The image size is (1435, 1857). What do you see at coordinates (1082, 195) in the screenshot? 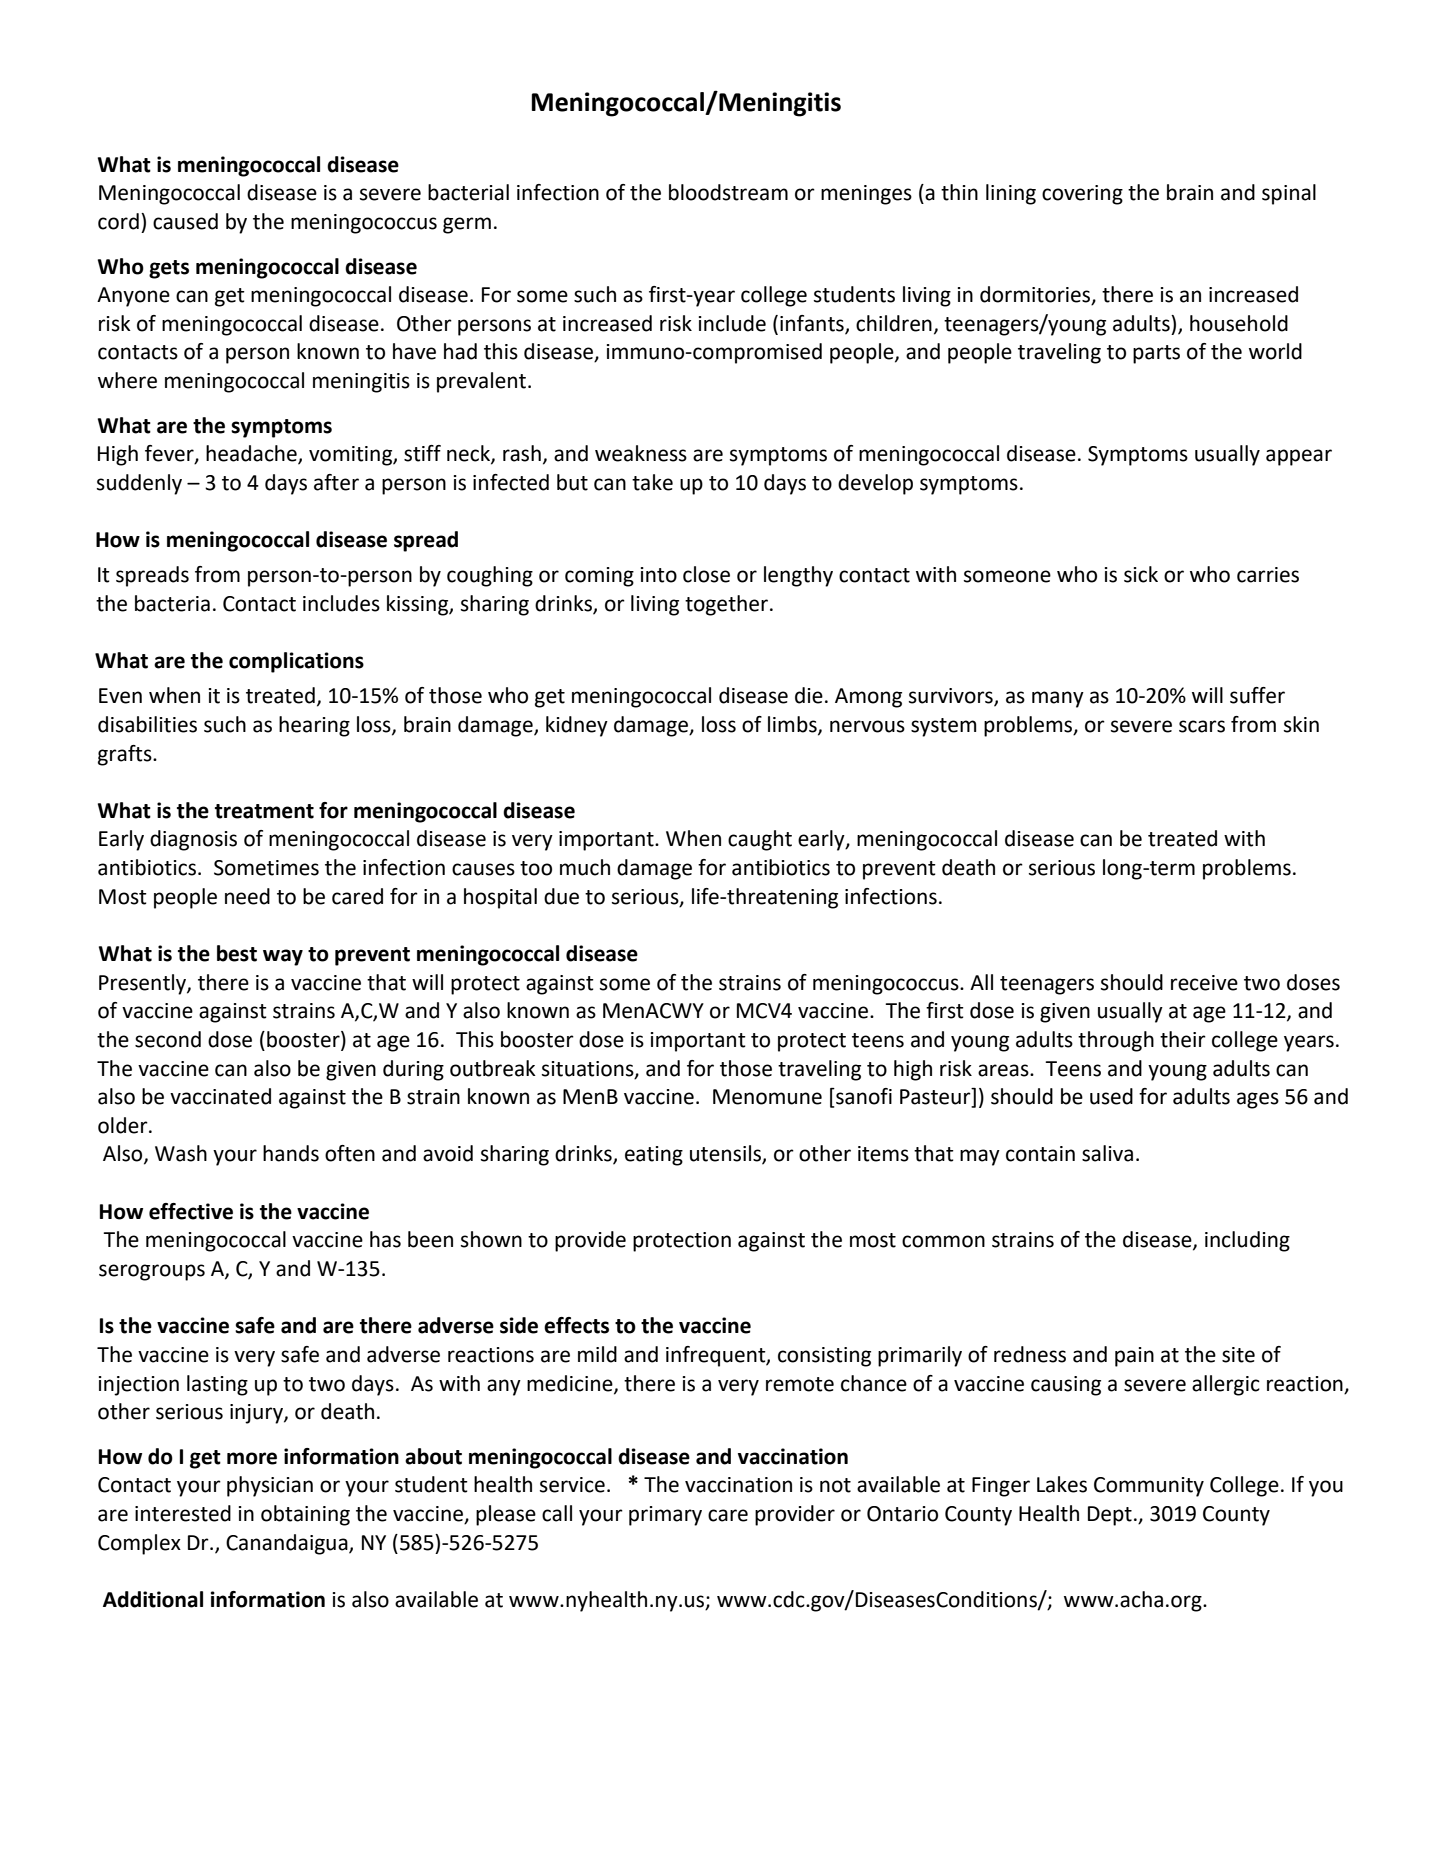
I see `covering` at bounding box center [1082, 195].
